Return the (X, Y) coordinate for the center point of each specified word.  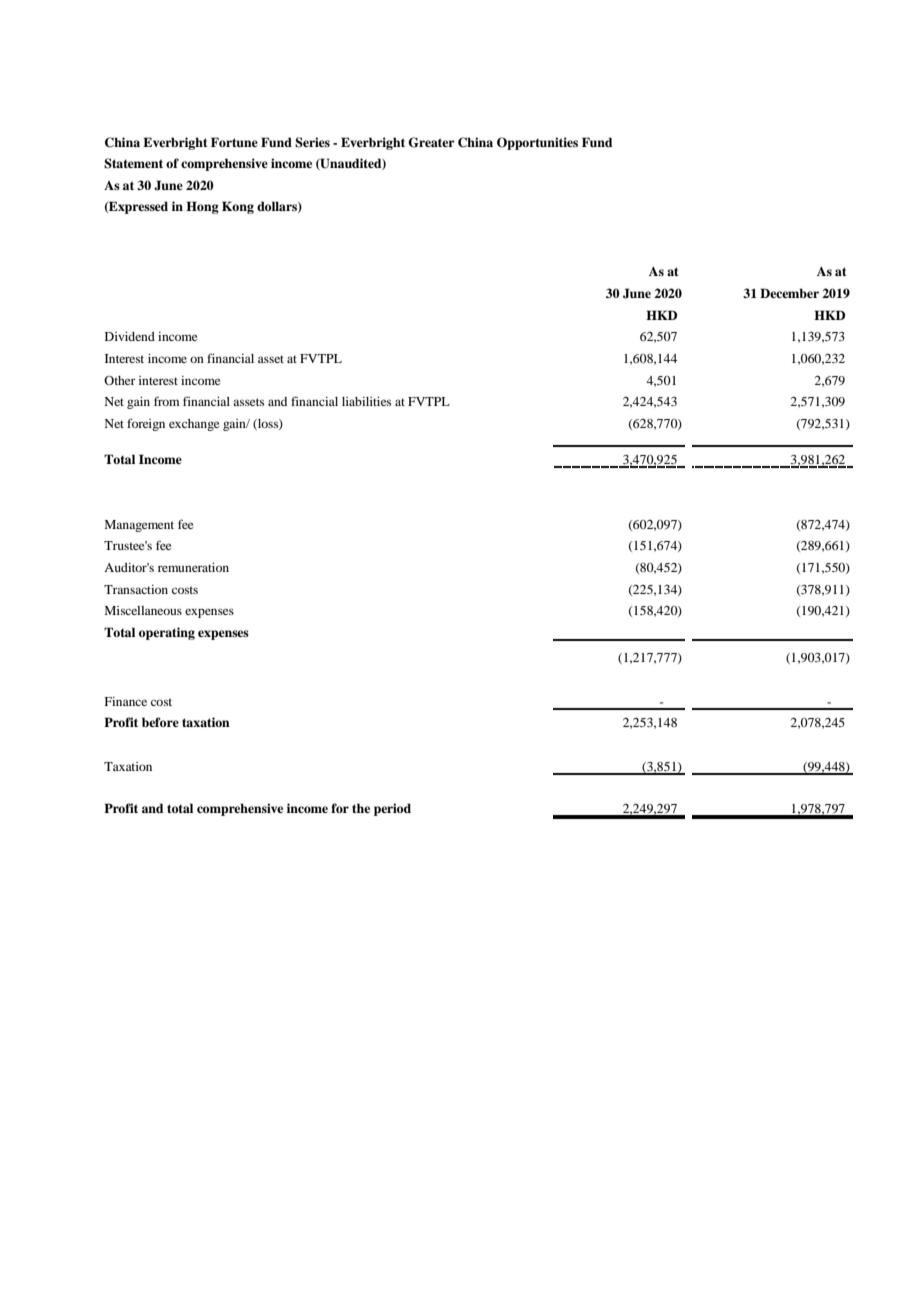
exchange (194, 425)
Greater (431, 142)
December (789, 293)
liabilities (366, 401)
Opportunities (537, 143)
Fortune (234, 142)
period (392, 809)
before (160, 722)
